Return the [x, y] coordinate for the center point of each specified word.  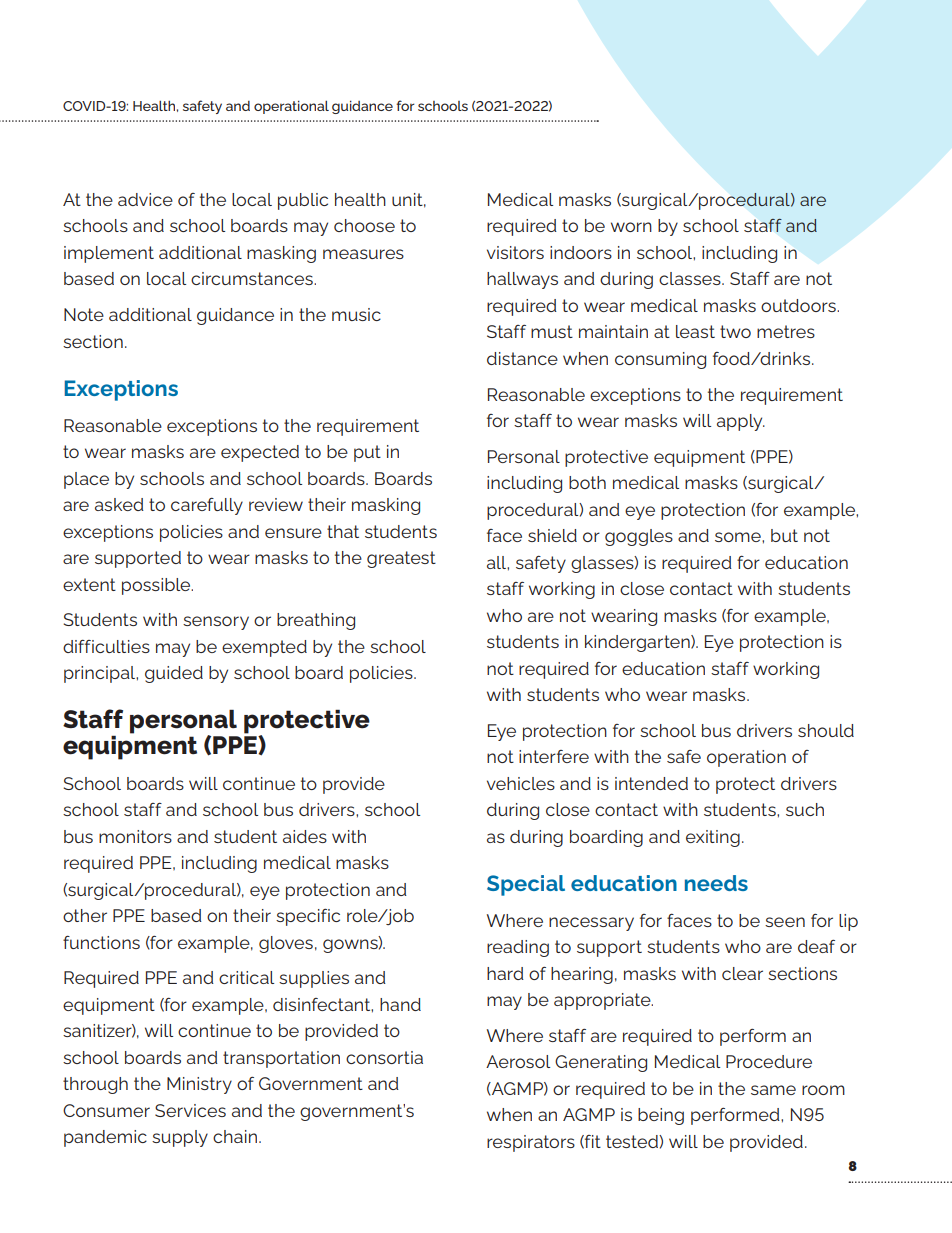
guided [174, 674]
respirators [531, 1143]
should [826, 730]
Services [190, 1110]
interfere [554, 756]
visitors [515, 252]
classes [691, 278]
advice [145, 199]
